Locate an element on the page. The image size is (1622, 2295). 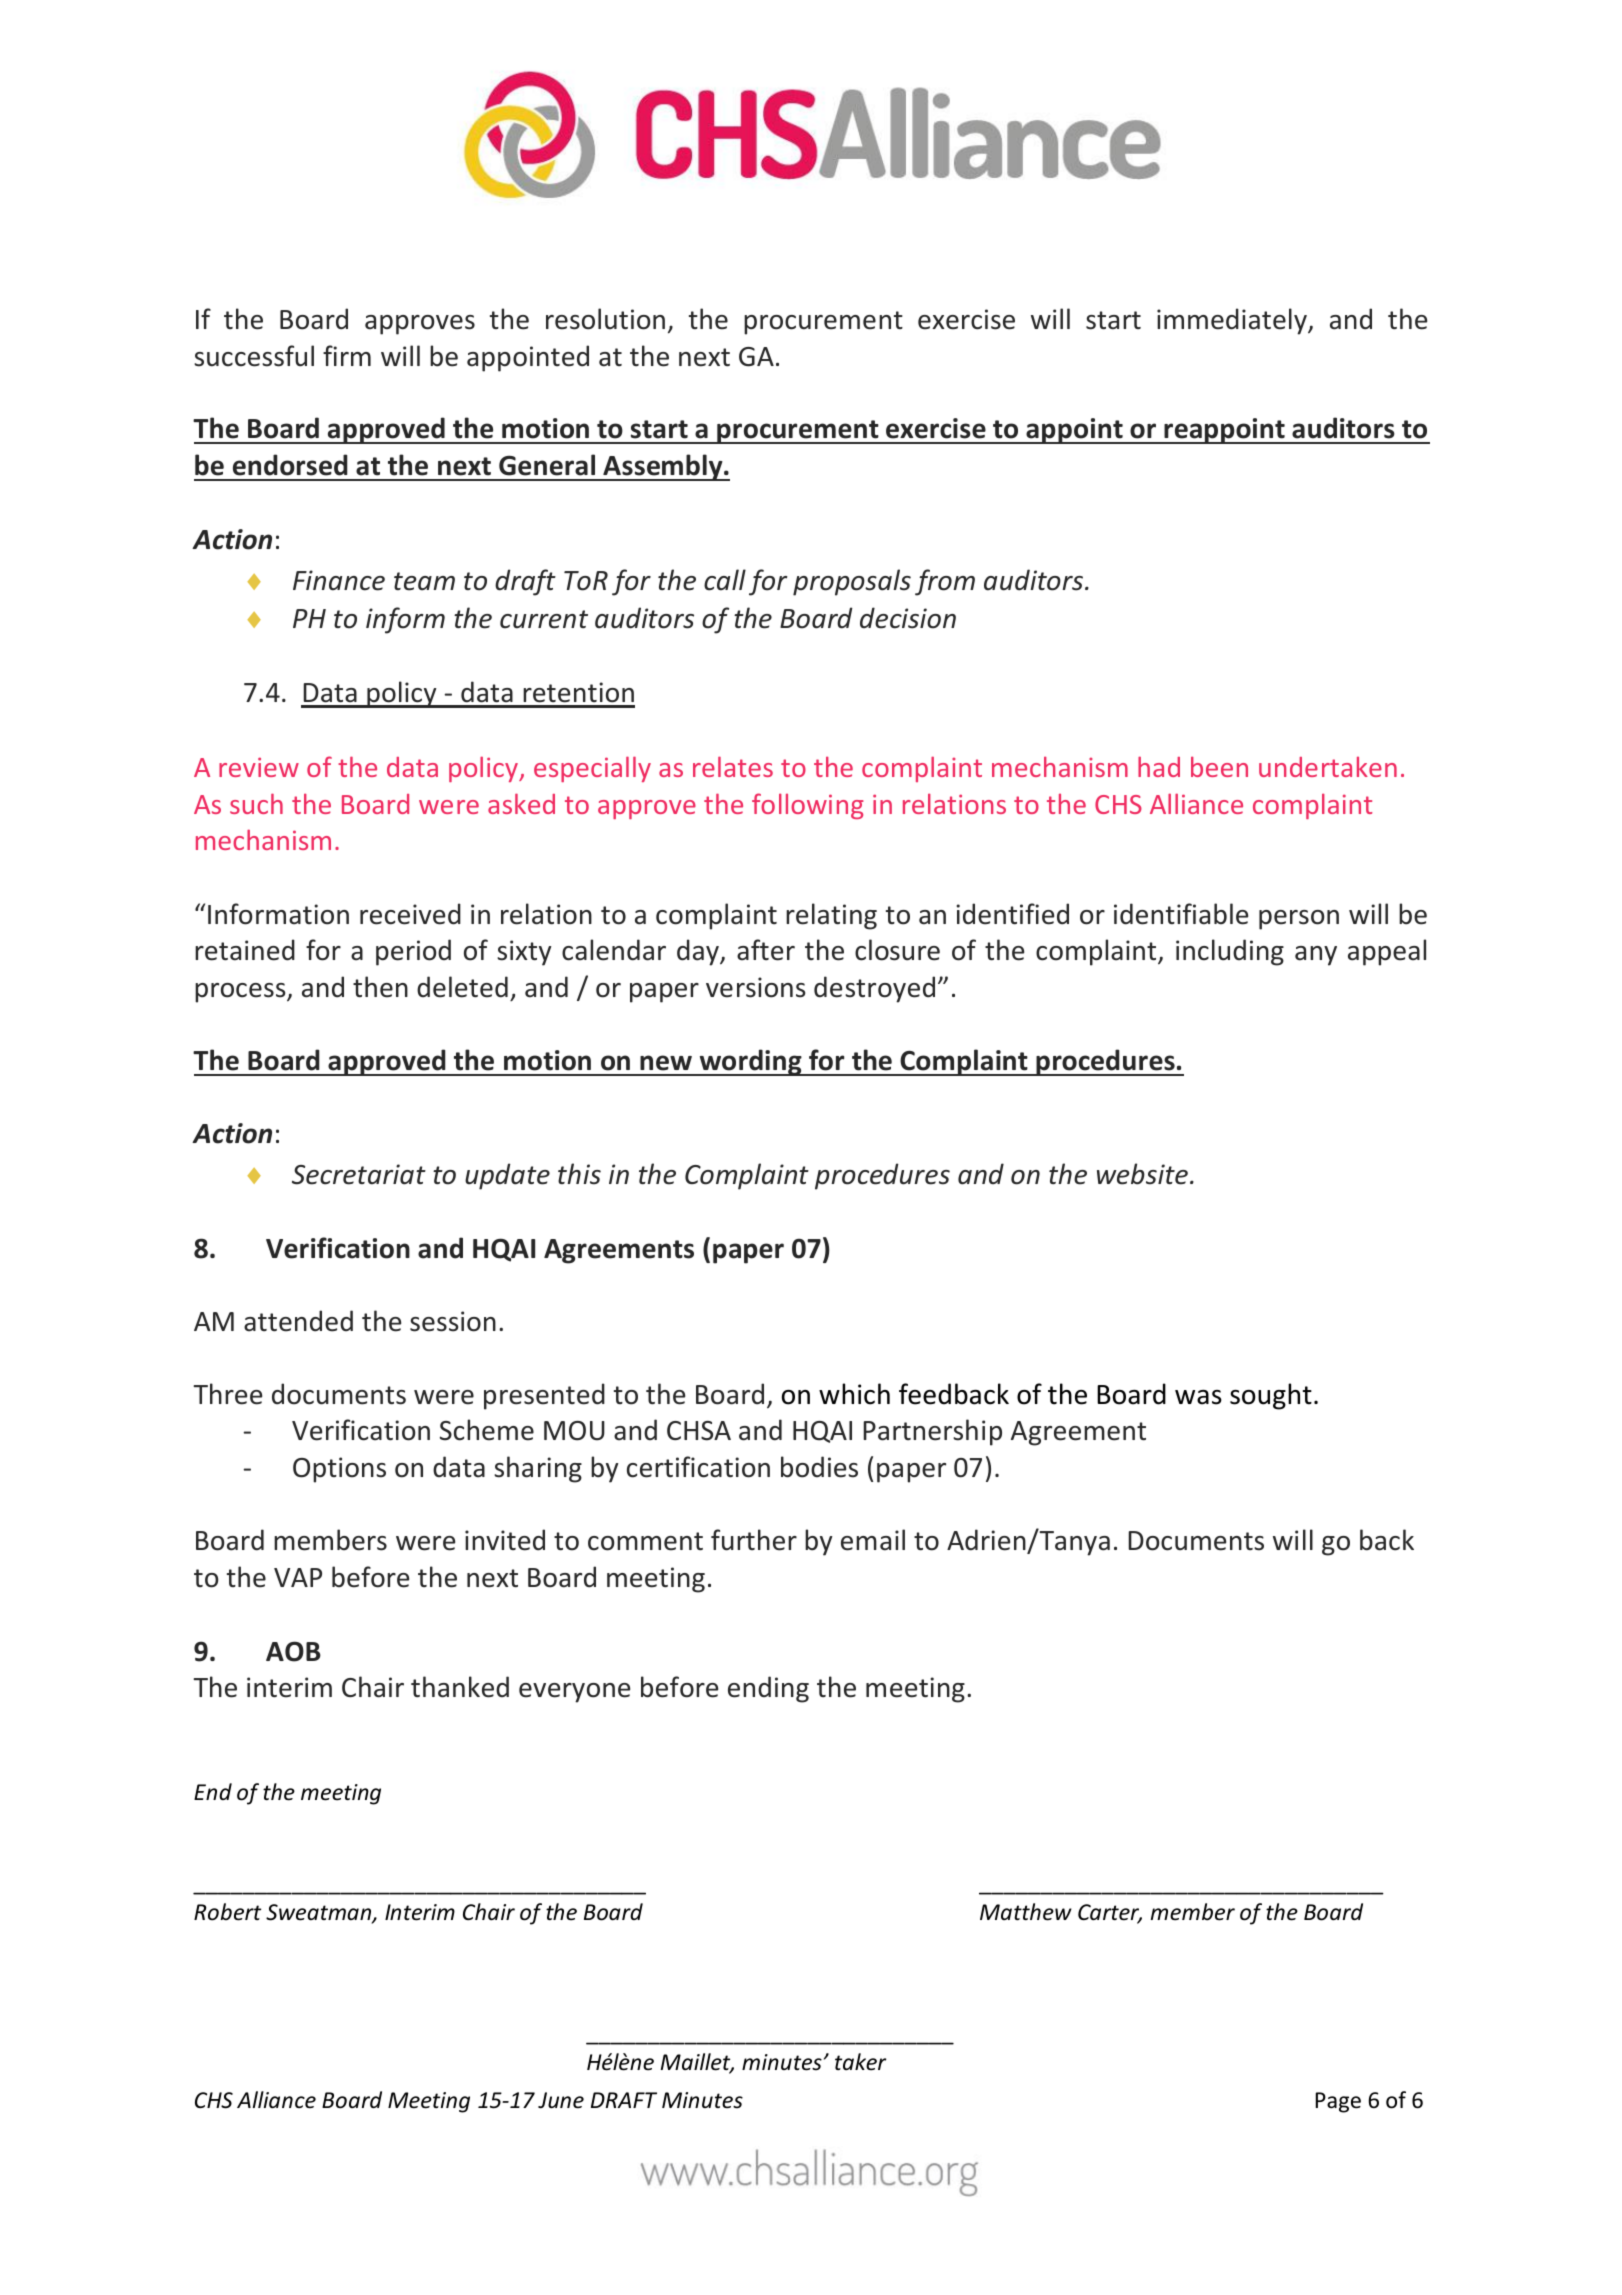
which is located at coordinates (854, 1394).
